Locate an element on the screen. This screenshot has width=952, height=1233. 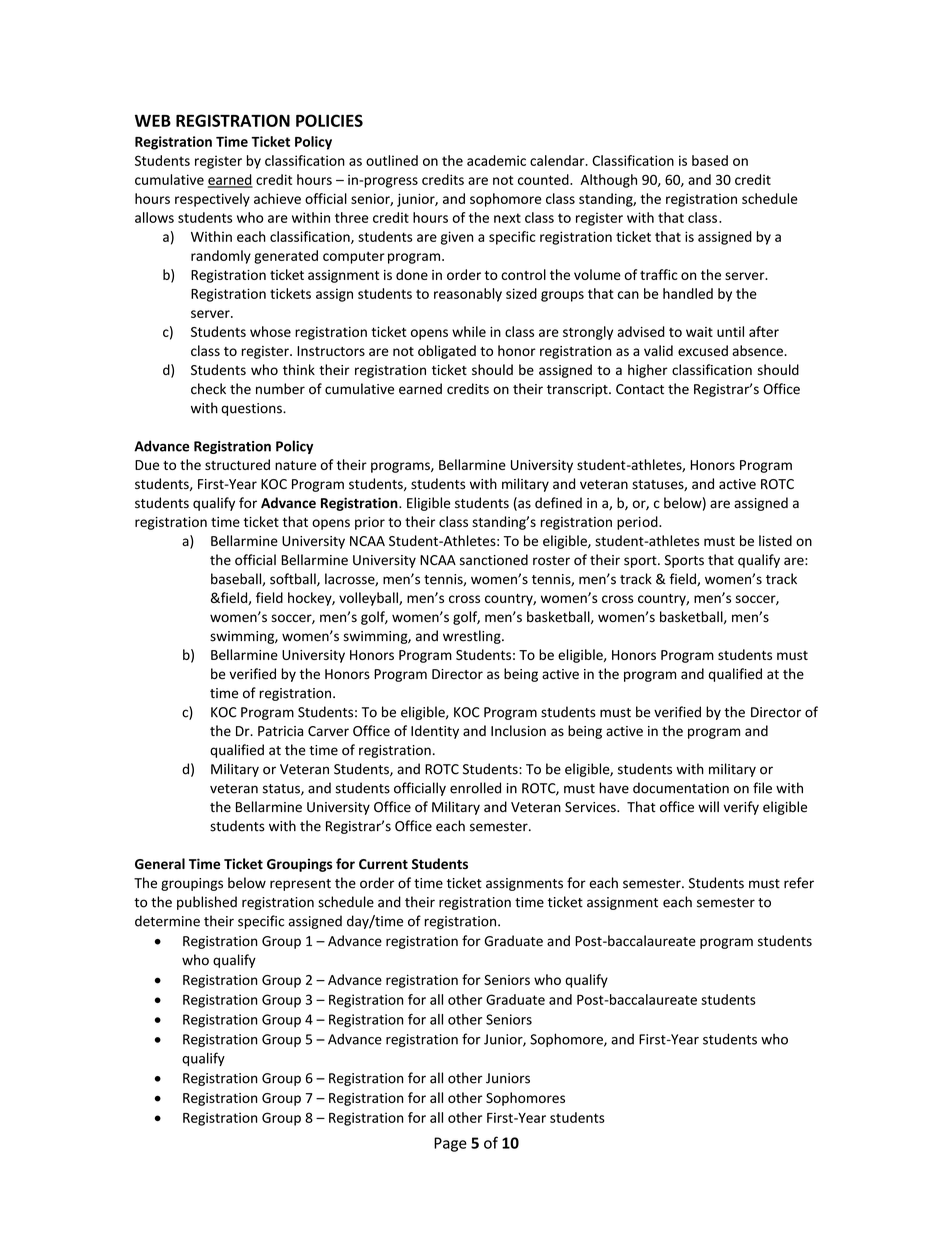
listed is located at coordinates (775, 540).
